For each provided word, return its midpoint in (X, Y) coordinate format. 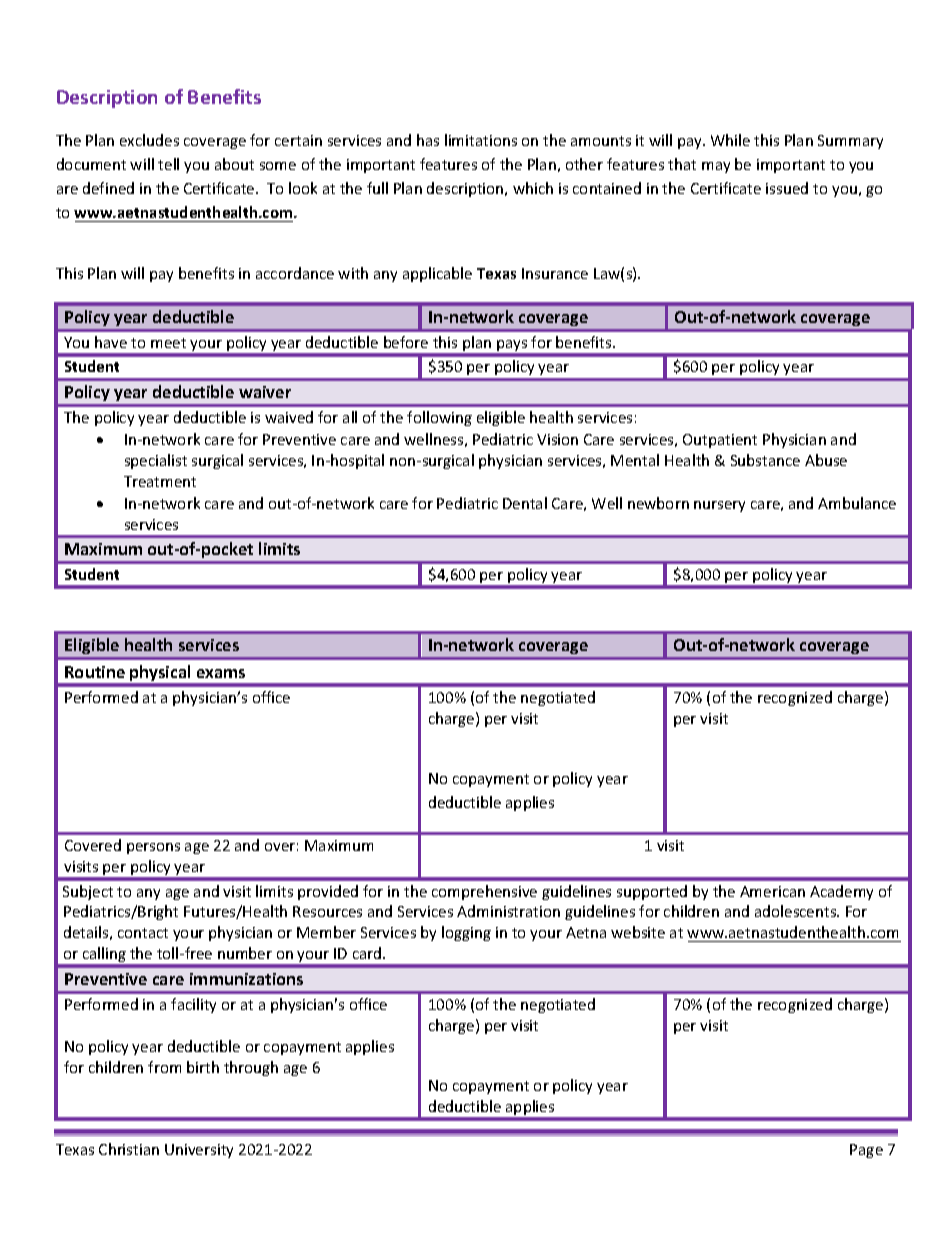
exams (221, 673)
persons (153, 848)
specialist (156, 461)
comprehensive (484, 892)
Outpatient (720, 441)
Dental (525, 503)
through (251, 1068)
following (439, 418)
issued (787, 188)
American (772, 891)
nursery (719, 506)
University (199, 1151)
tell (168, 164)
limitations (481, 140)
